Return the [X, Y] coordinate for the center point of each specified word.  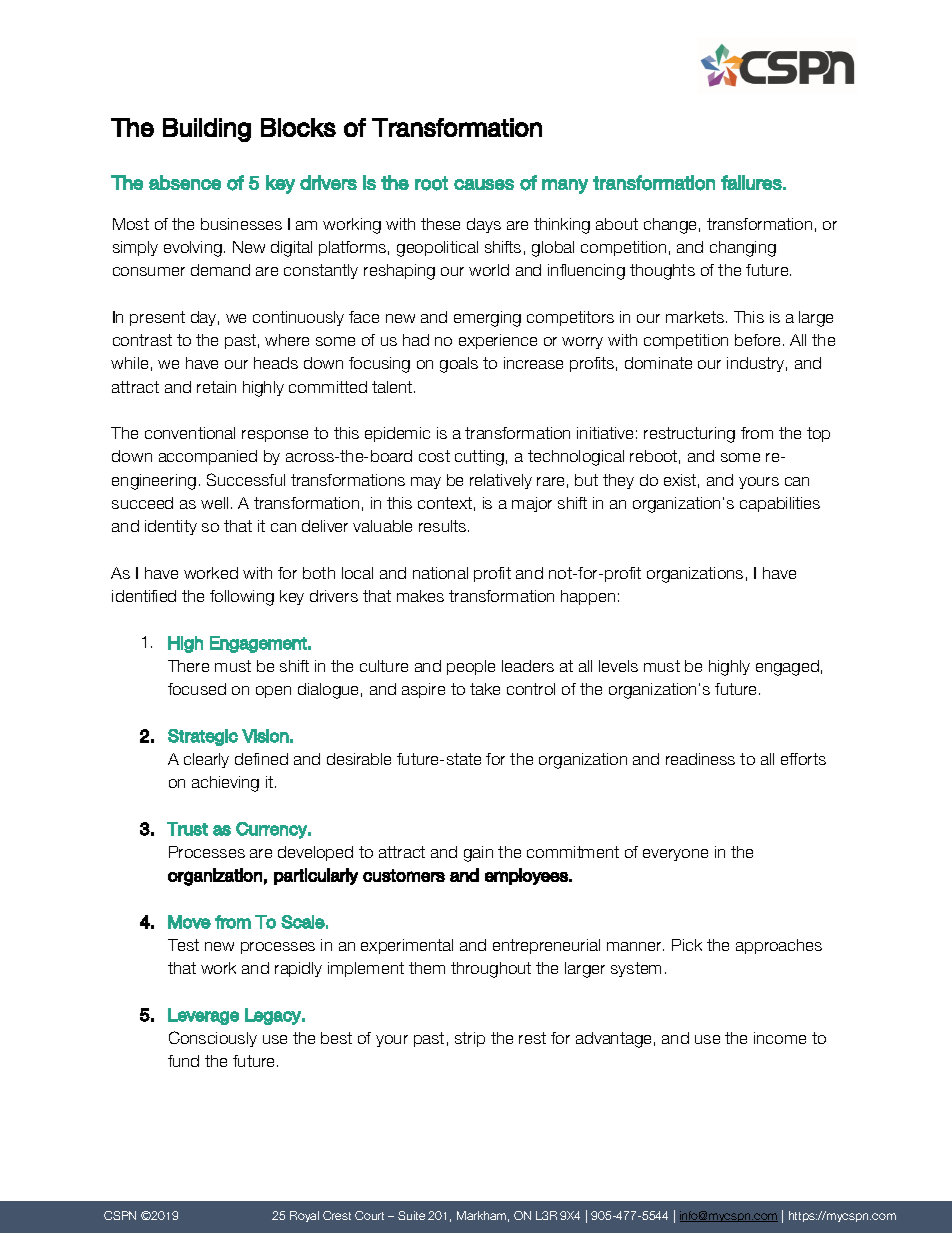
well [214, 503]
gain [478, 854]
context [445, 503]
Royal [304, 1216]
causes [484, 184]
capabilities [780, 504]
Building [207, 130]
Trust [187, 829]
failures [751, 182]
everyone [675, 855]
